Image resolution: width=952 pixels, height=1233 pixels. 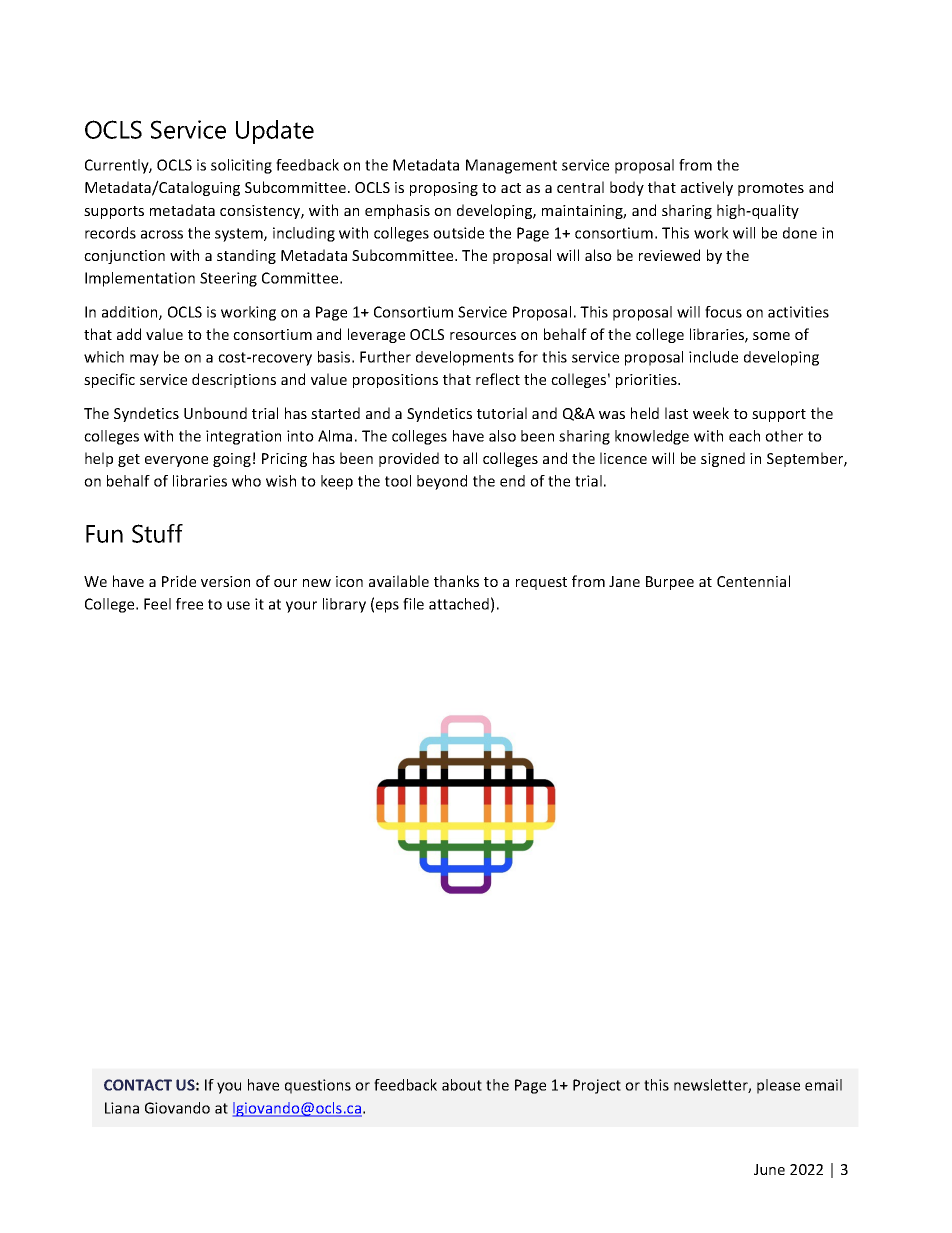 I want to click on proposing, so click(x=444, y=189).
